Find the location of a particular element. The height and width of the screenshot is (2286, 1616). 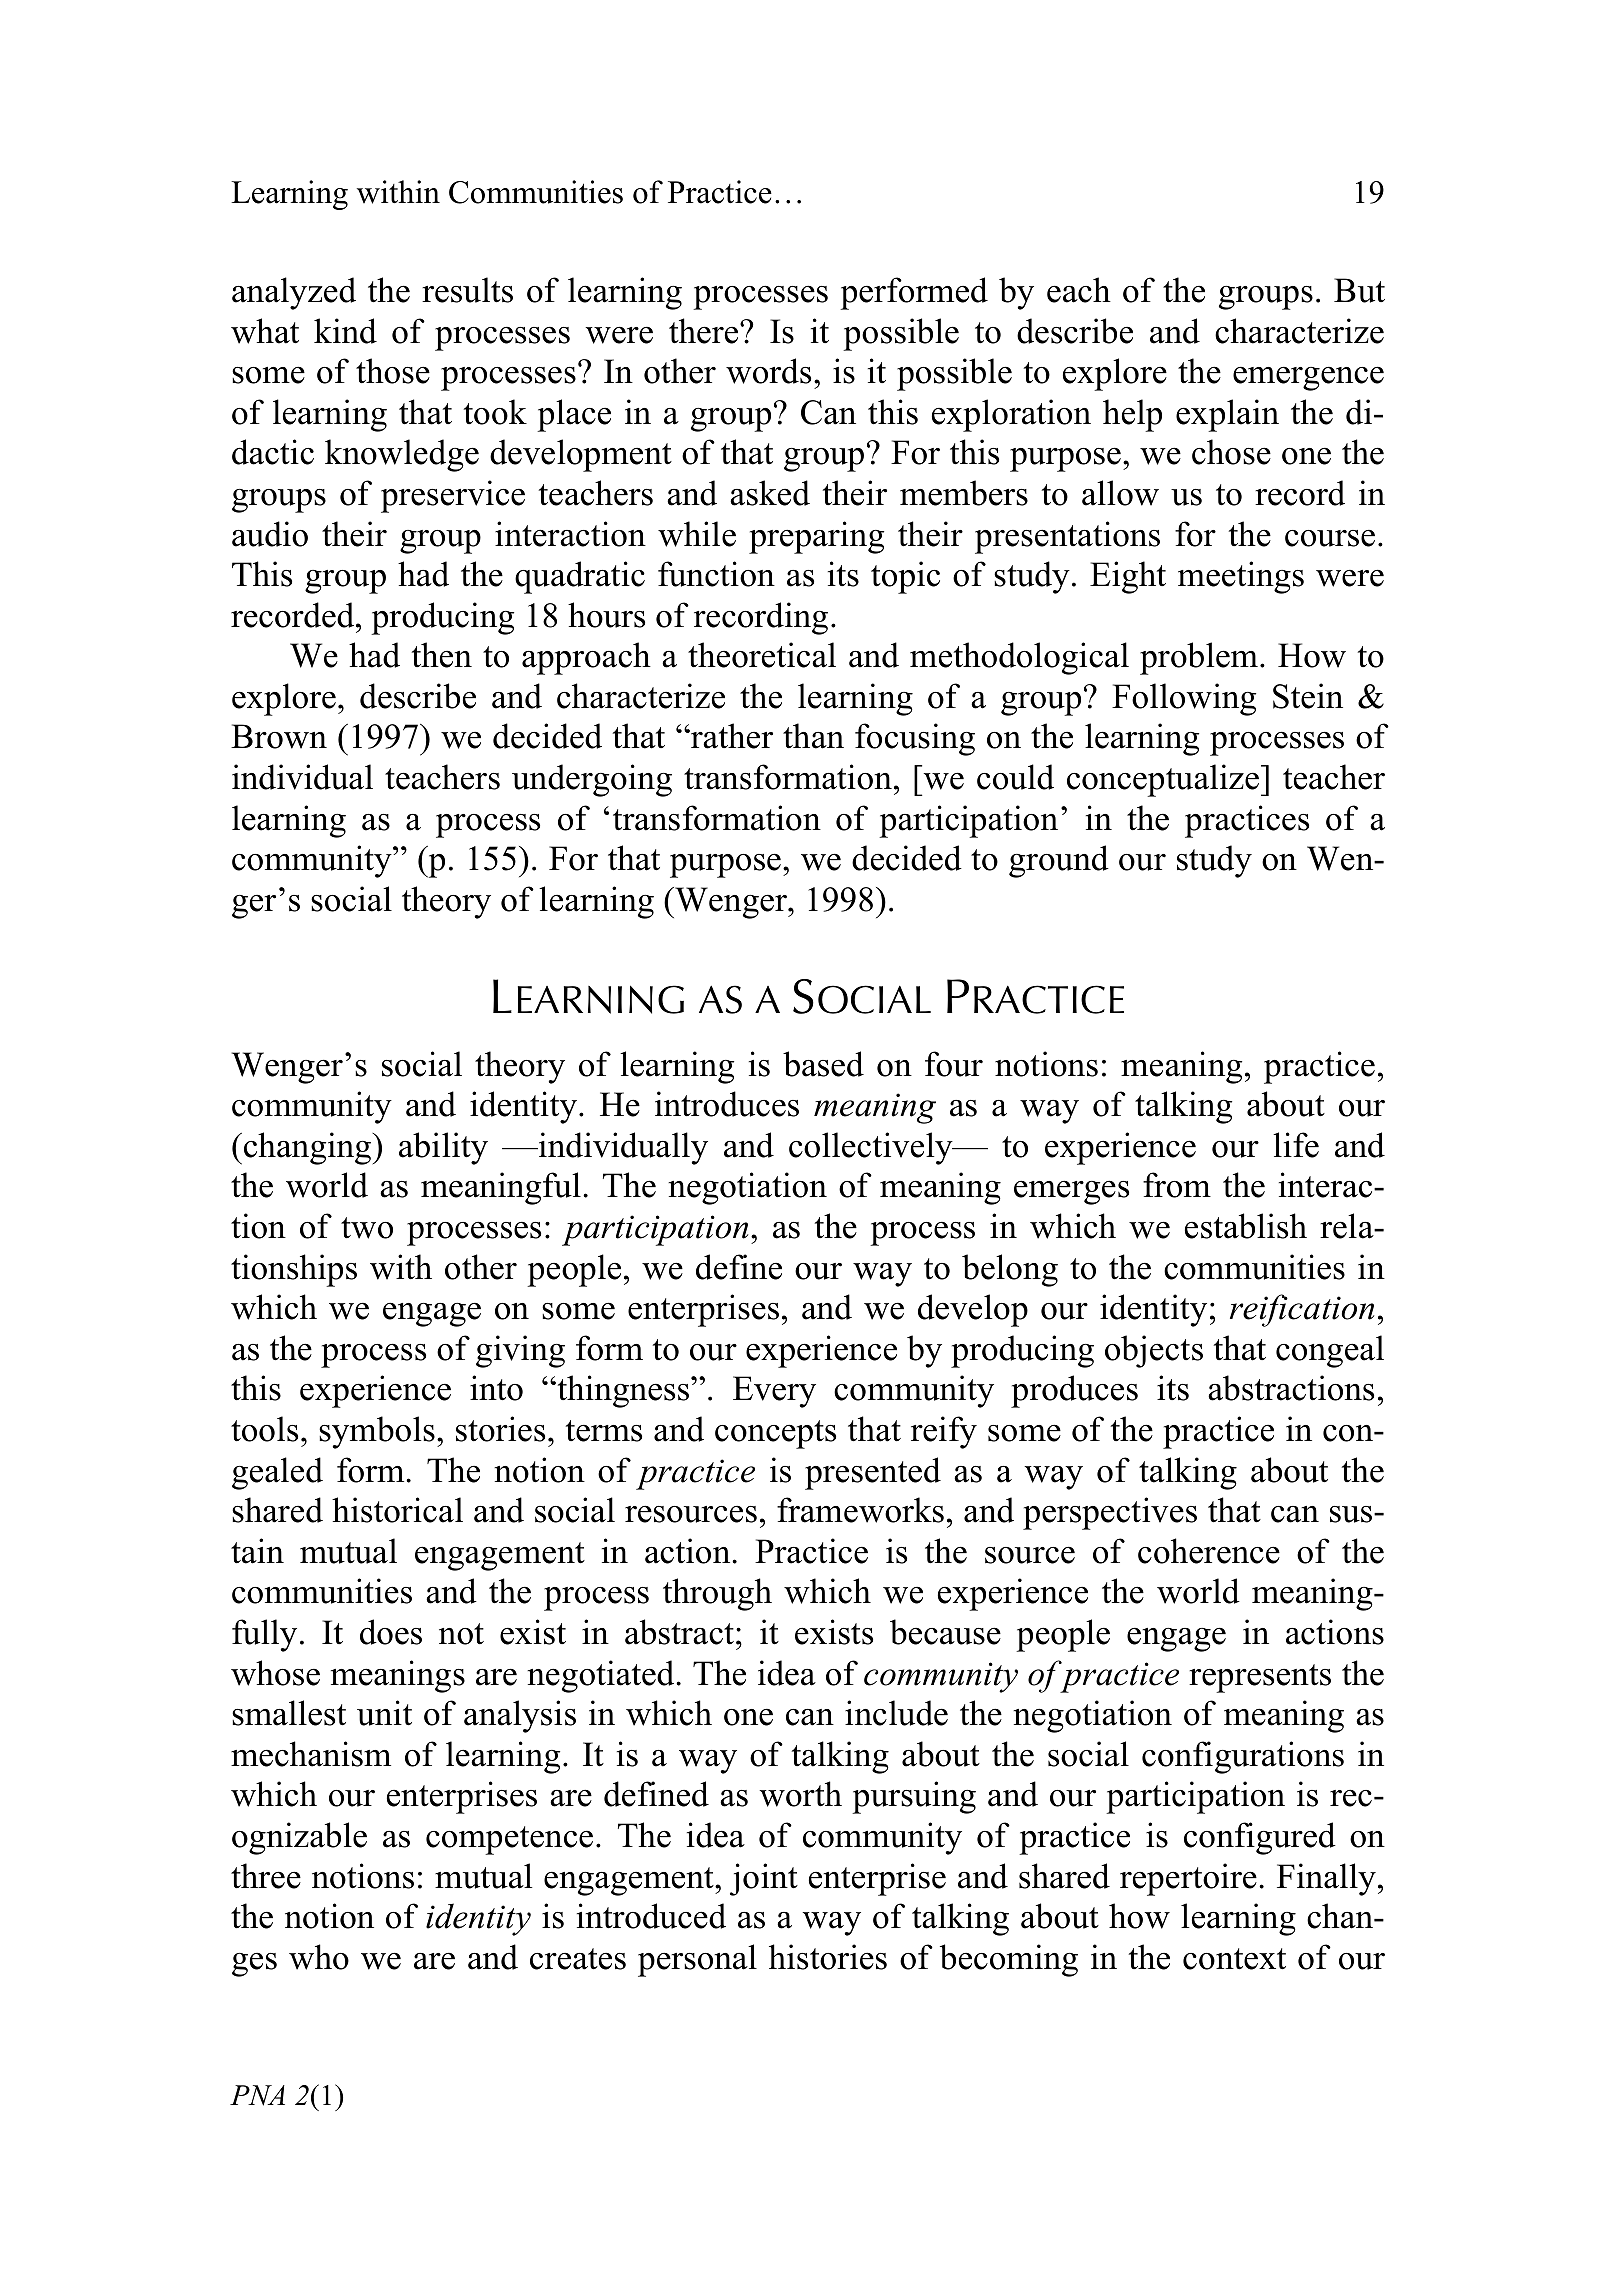

words is located at coordinates (768, 371).
